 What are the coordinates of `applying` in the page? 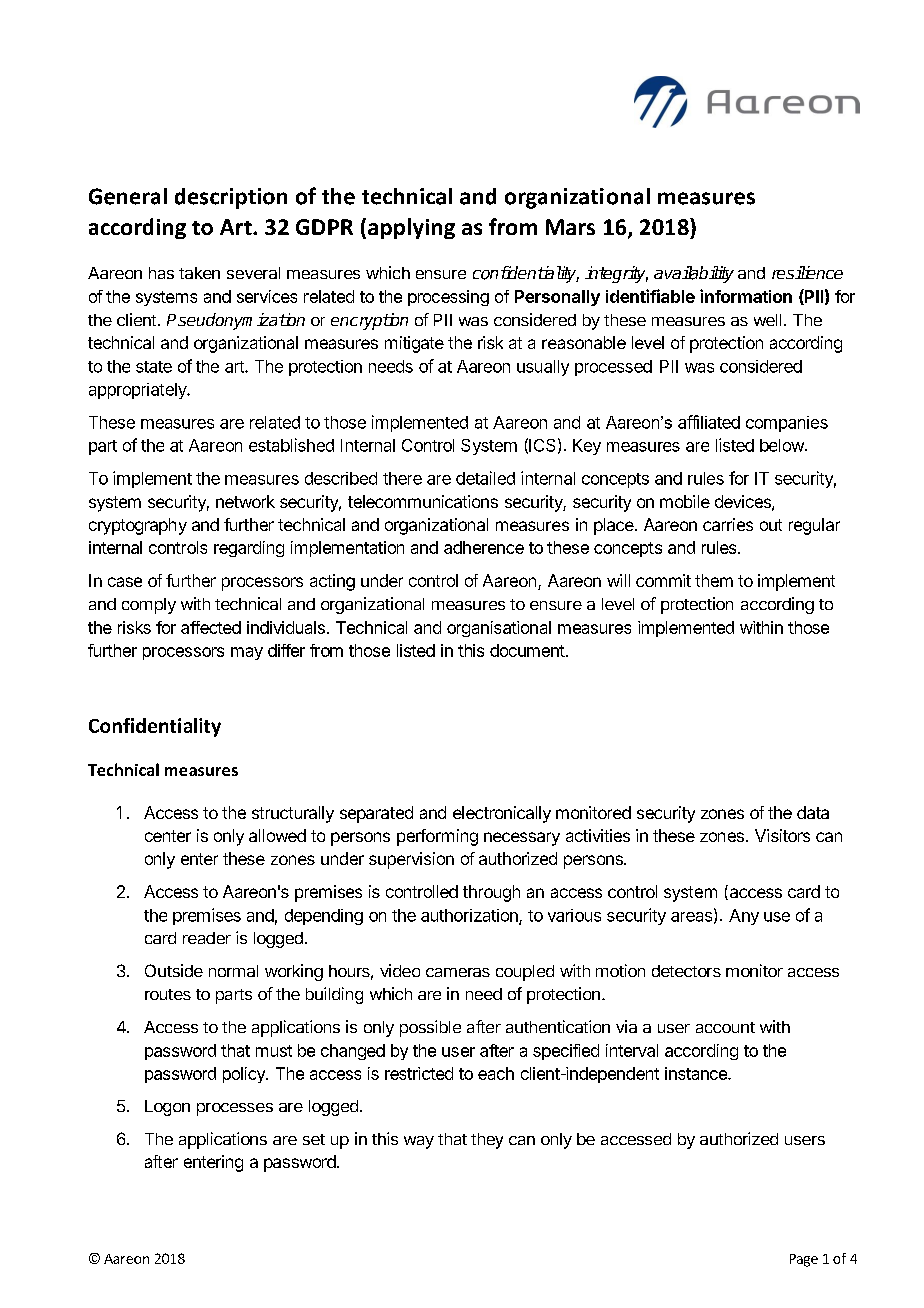 It's located at (411, 228).
